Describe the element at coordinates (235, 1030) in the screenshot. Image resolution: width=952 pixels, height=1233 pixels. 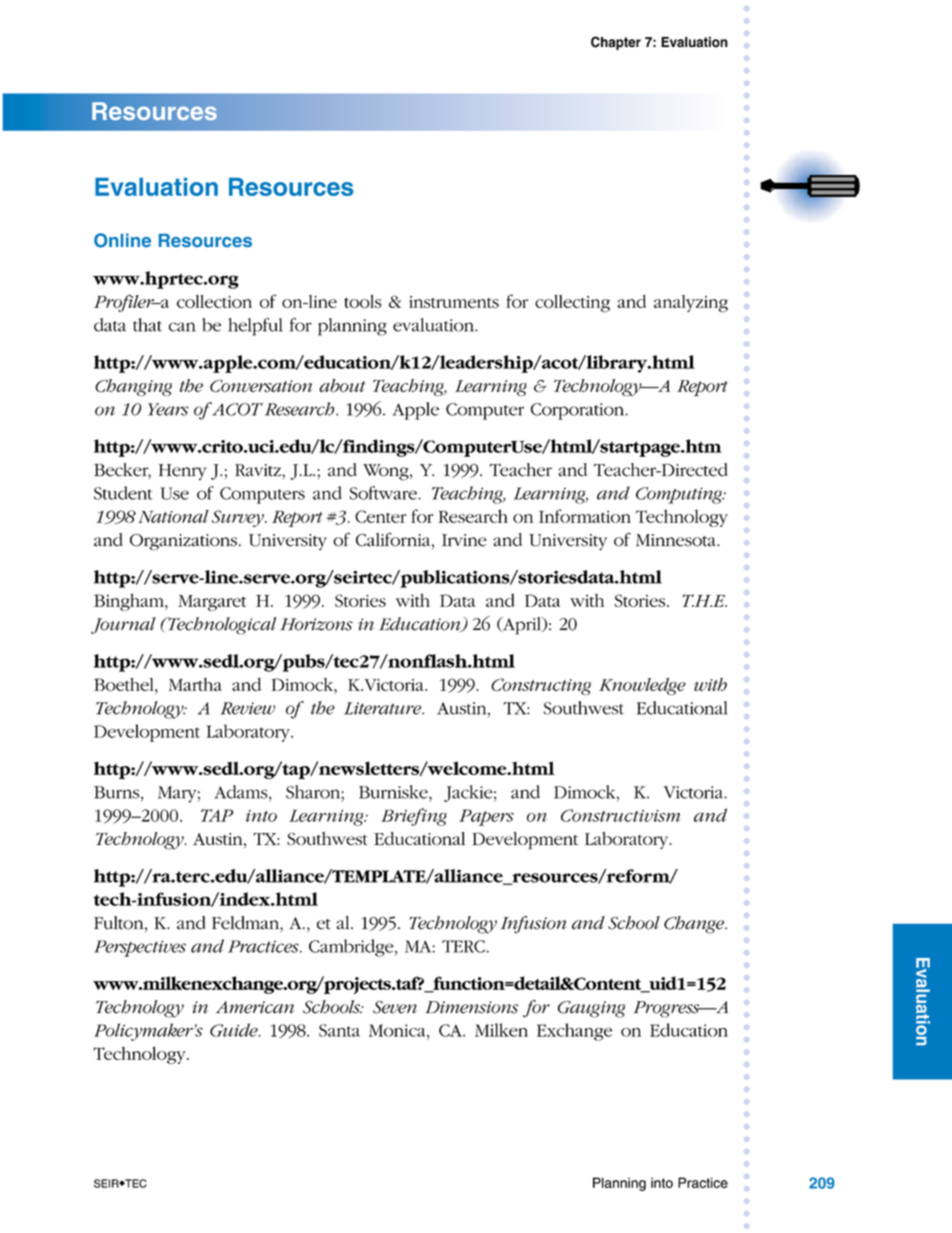
I see `Guide` at that location.
